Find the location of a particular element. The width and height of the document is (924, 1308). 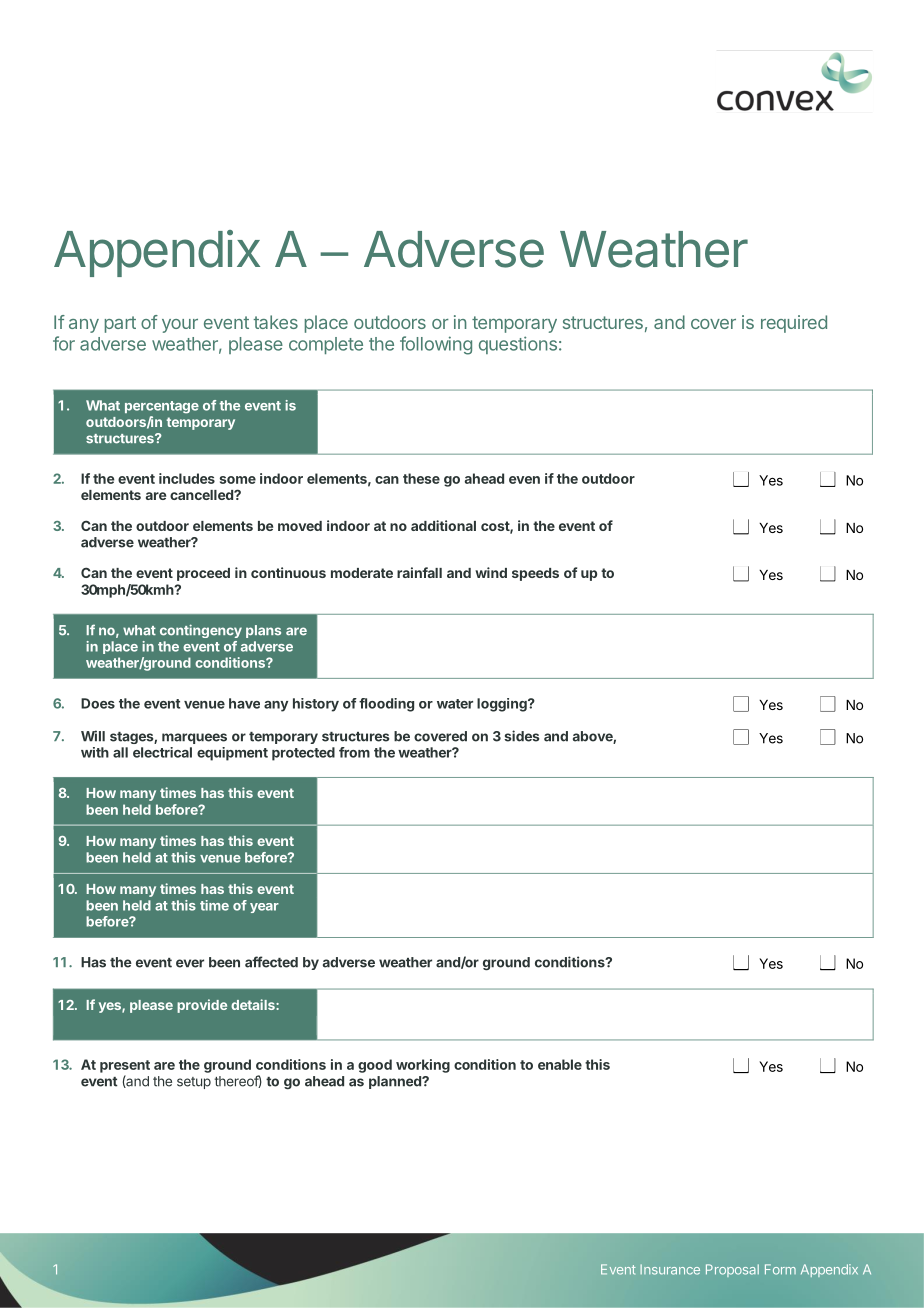

setup is located at coordinates (194, 1083).
